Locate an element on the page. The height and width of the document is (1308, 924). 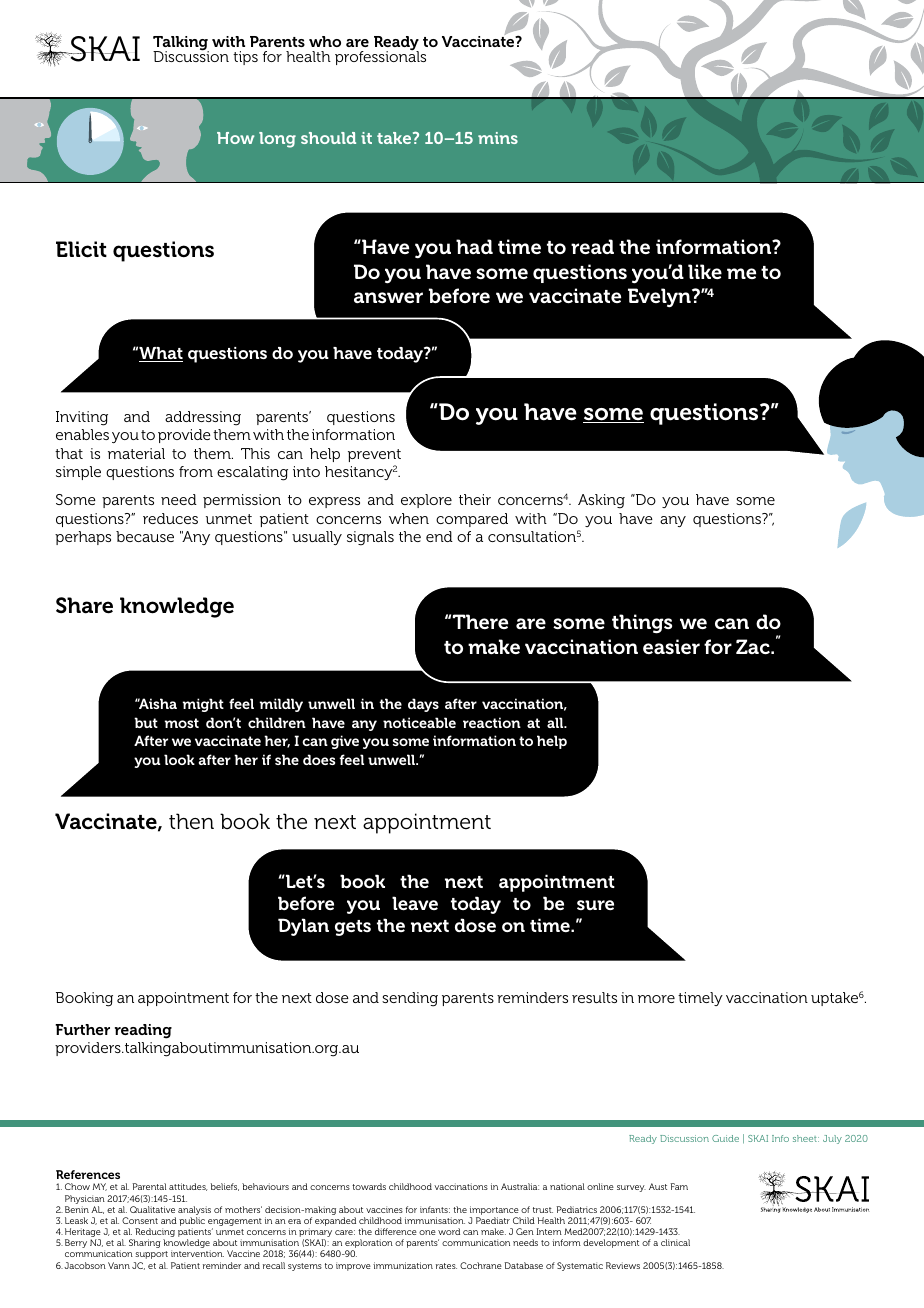
Reducing is located at coordinates (154, 1234).
